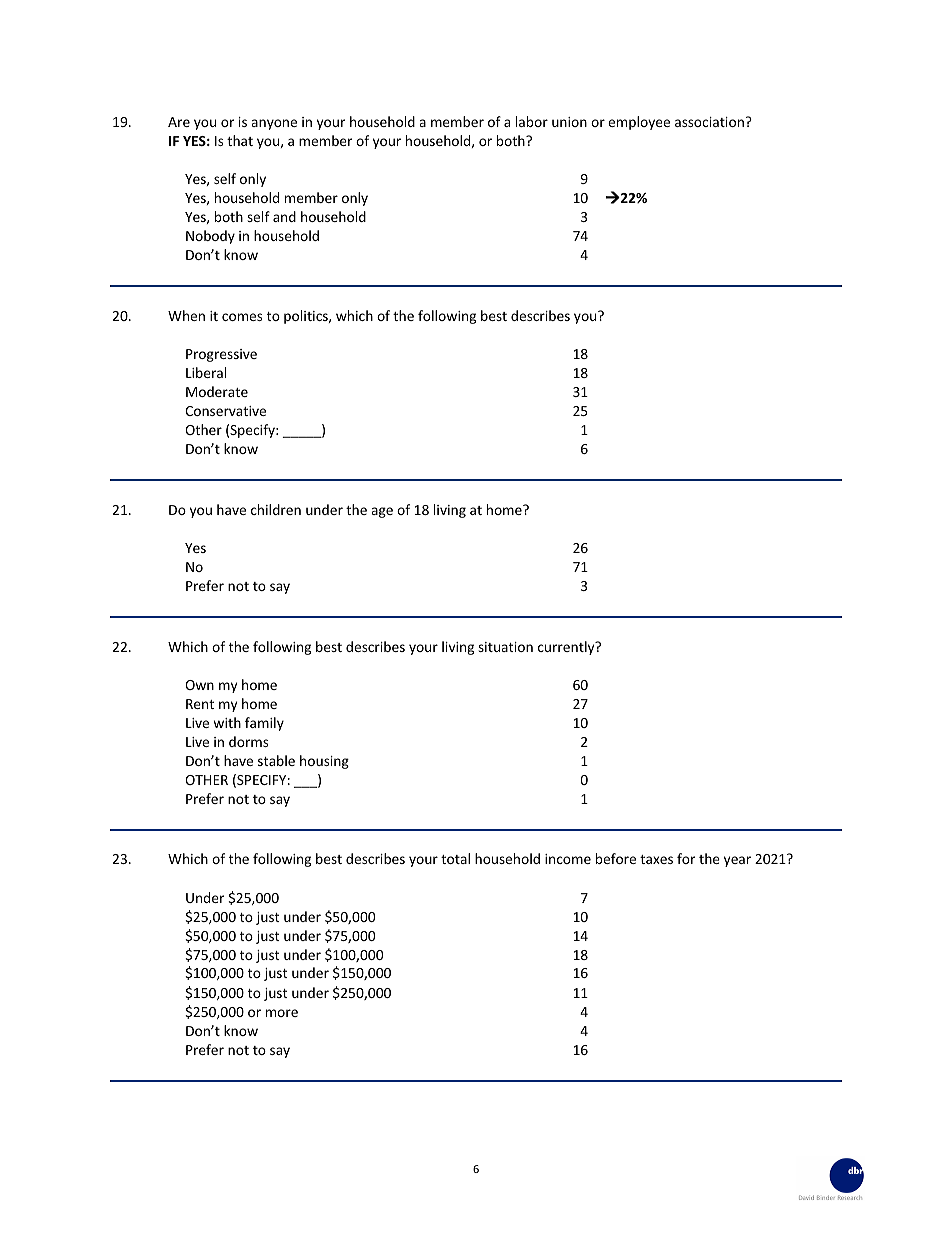 This image has height=1233, width=952. What do you see at coordinates (199, 685) in the image?
I see `Own` at bounding box center [199, 685].
